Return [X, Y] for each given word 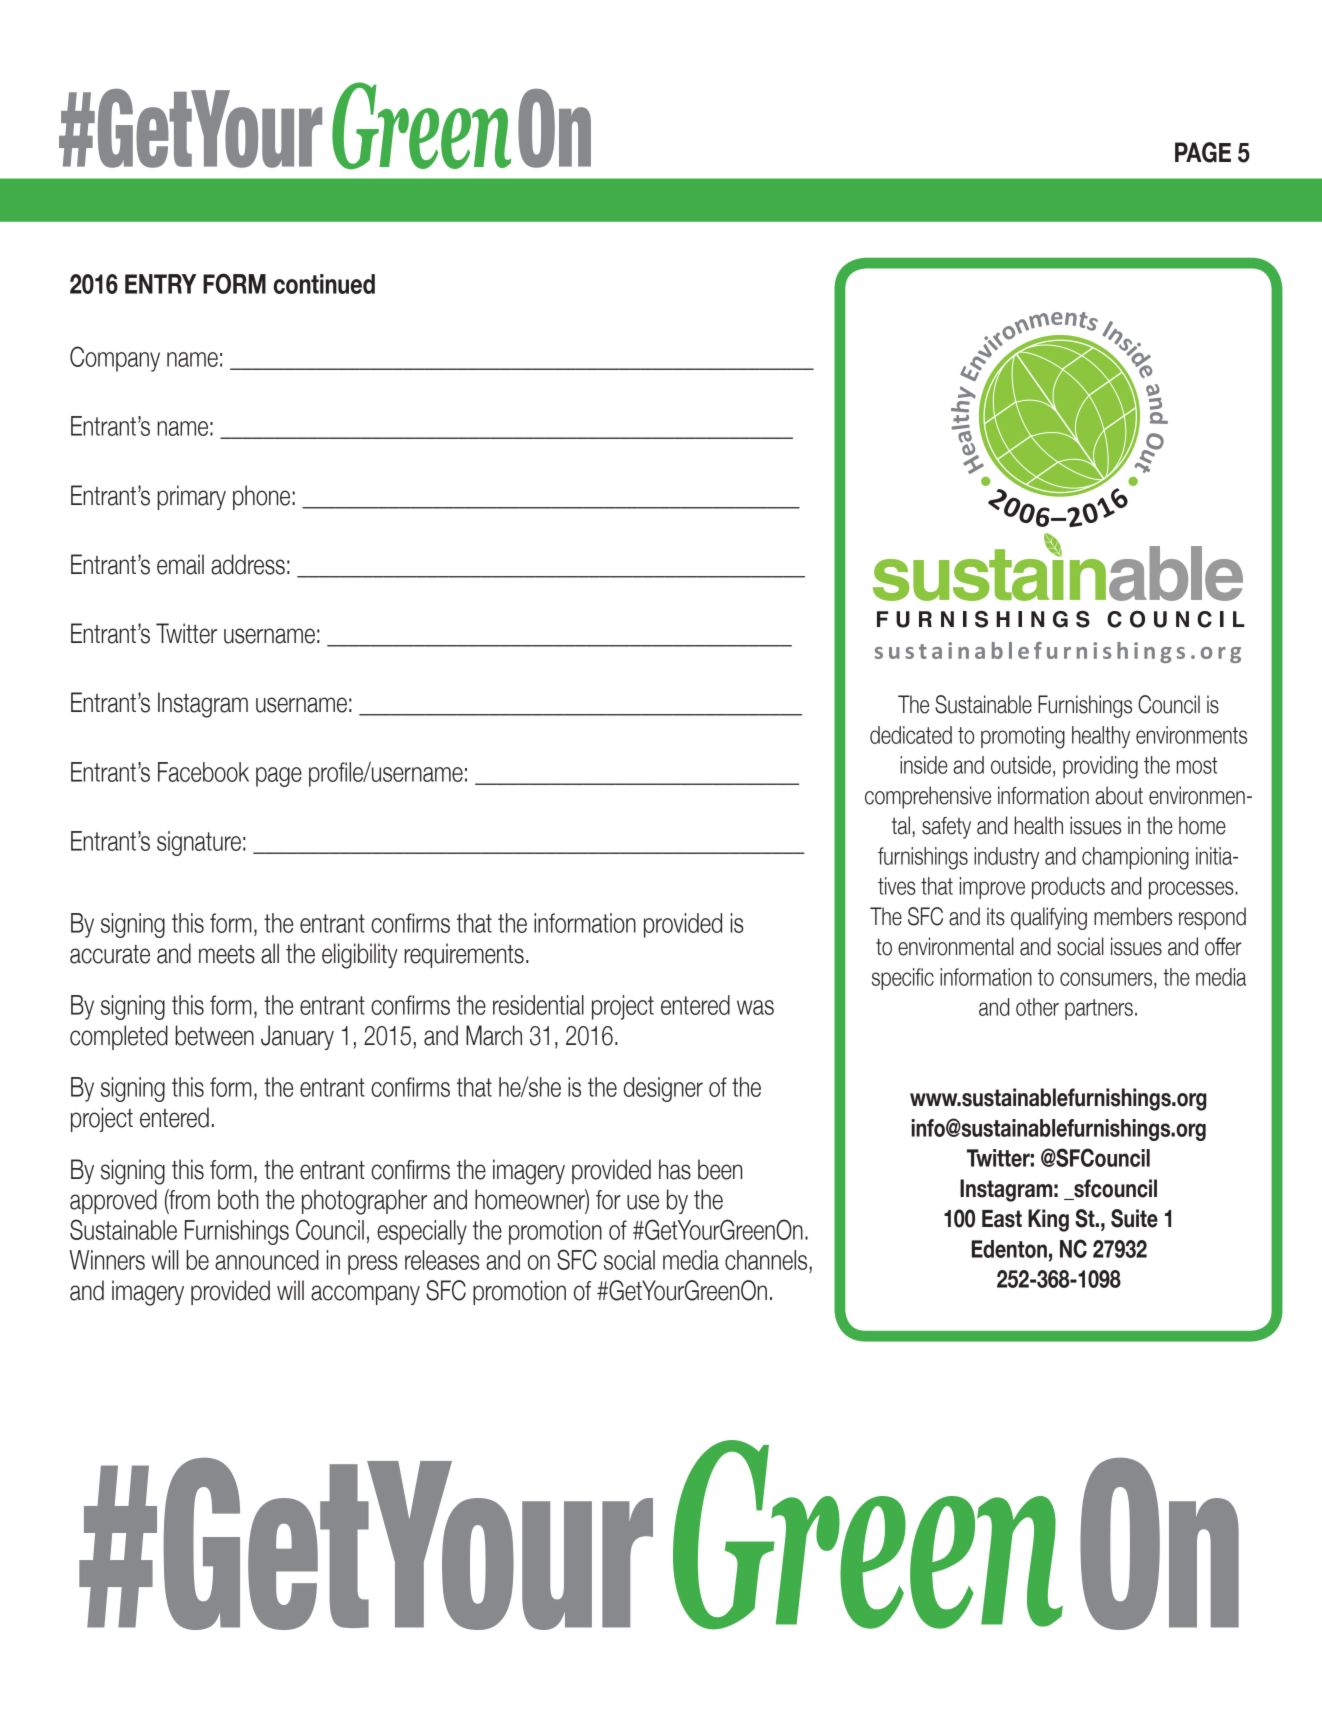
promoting [1023, 737]
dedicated [911, 735]
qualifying [1049, 918]
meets [227, 954]
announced [267, 1260]
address [248, 564]
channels [767, 1260]
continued [324, 284]
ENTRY [161, 284]
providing [1100, 767]
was [755, 1007]
